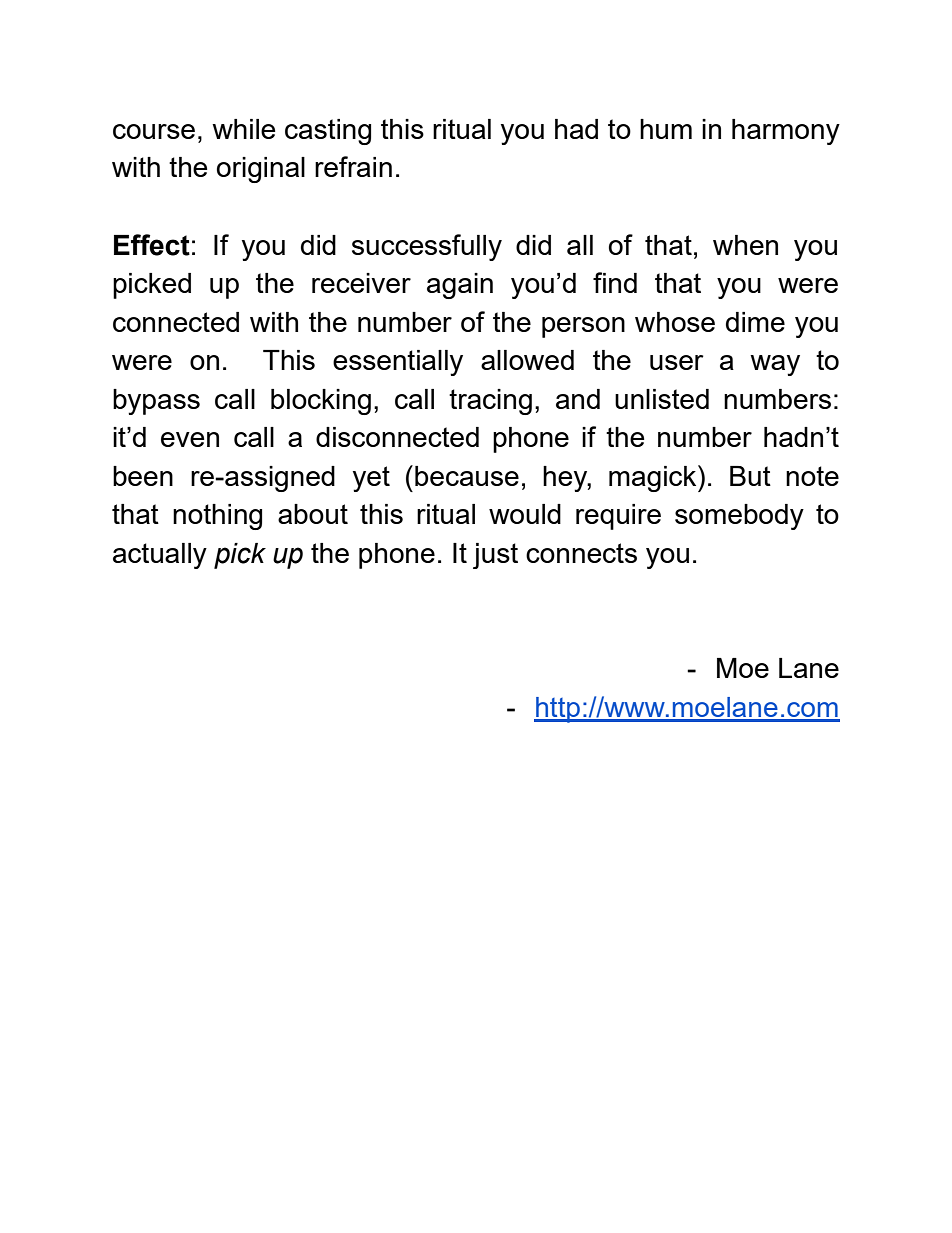 Image resolution: width=952 pixels, height=1233 pixels. What do you see at coordinates (152, 245) in the document?
I see `Effect` at bounding box center [152, 245].
